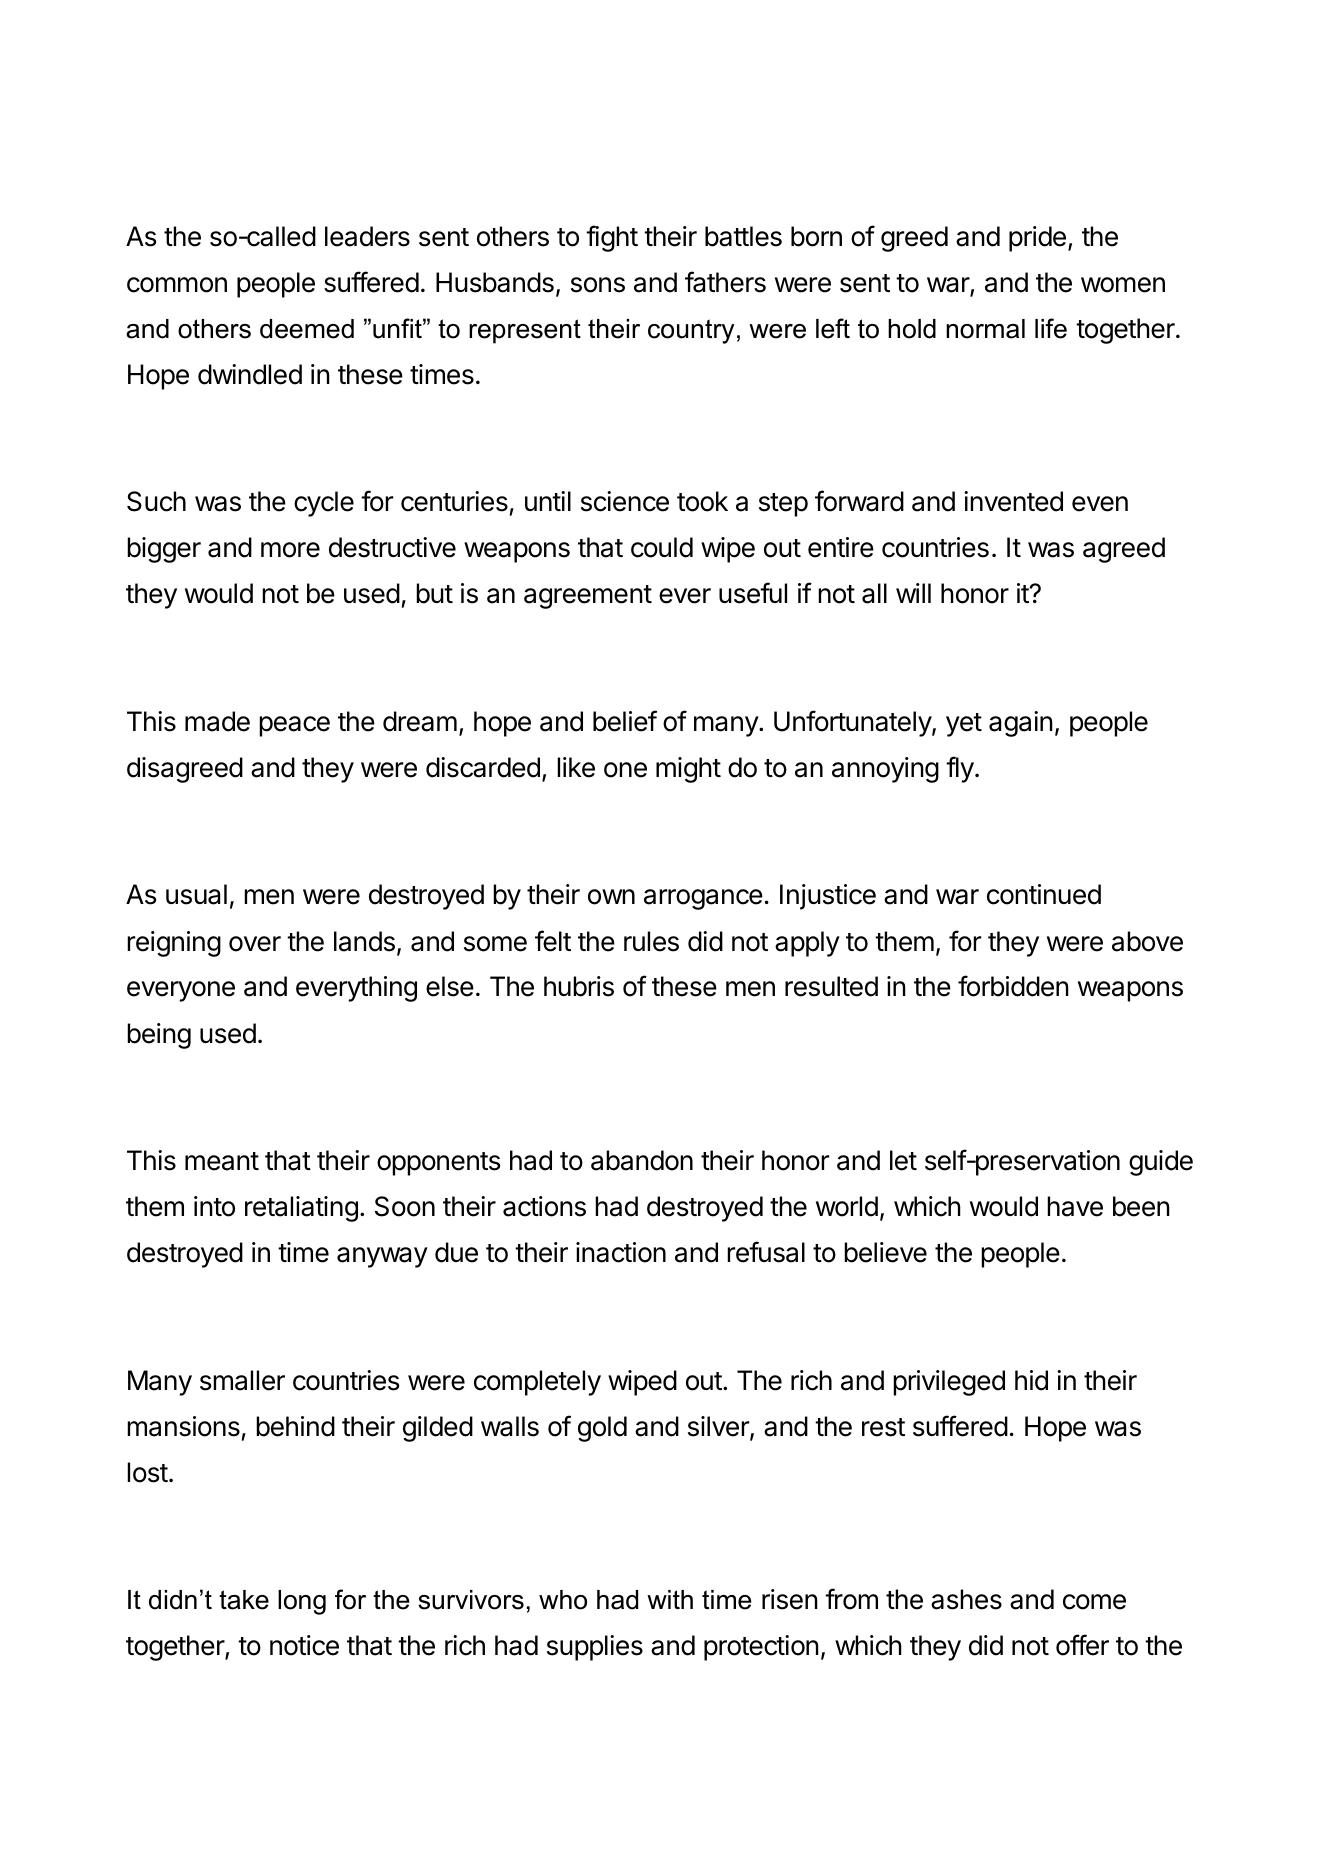 The image size is (1323, 1871). What do you see at coordinates (1075, 1206) in the screenshot?
I see `have` at bounding box center [1075, 1206].
